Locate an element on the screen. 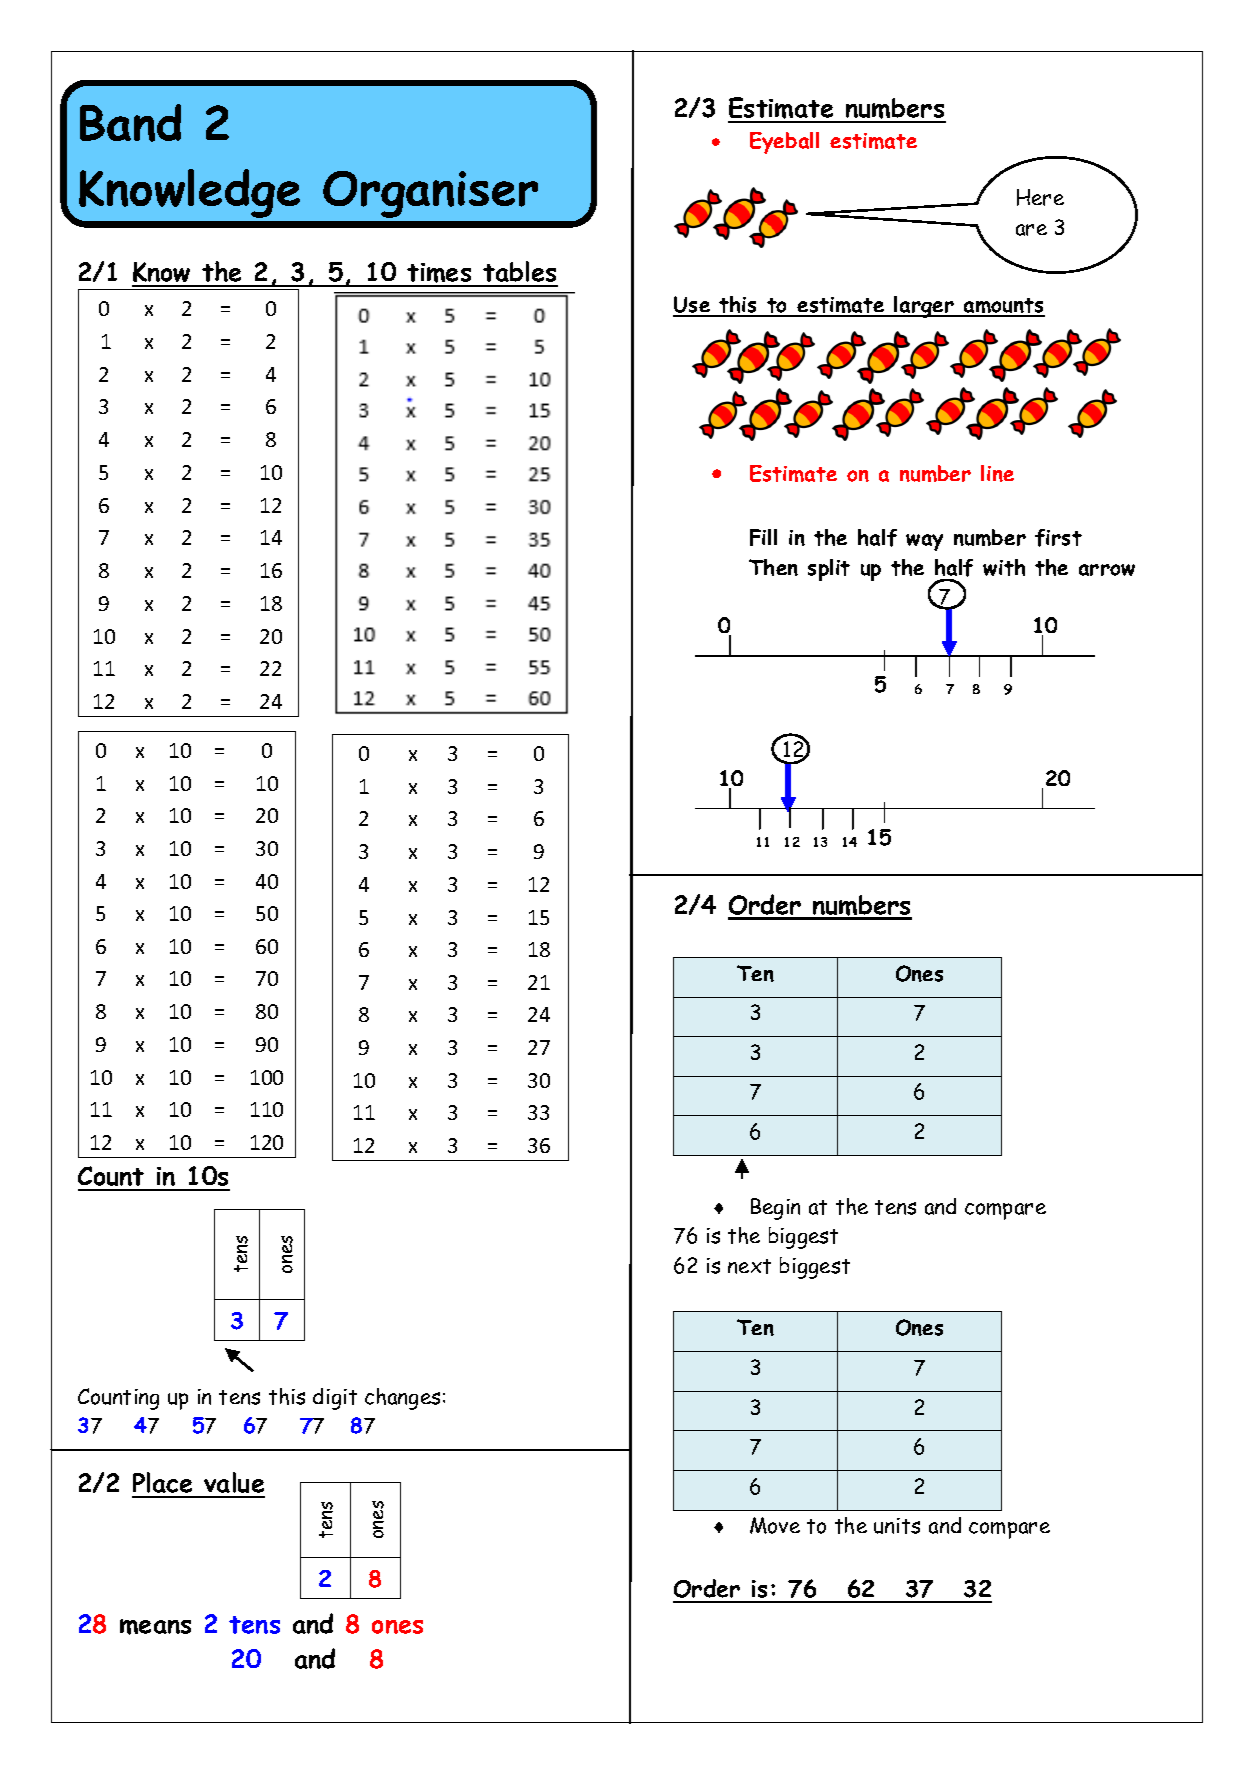 Image resolution: width=1253 pixels, height=1773 pixels. times is located at coordinates (439, 274).
